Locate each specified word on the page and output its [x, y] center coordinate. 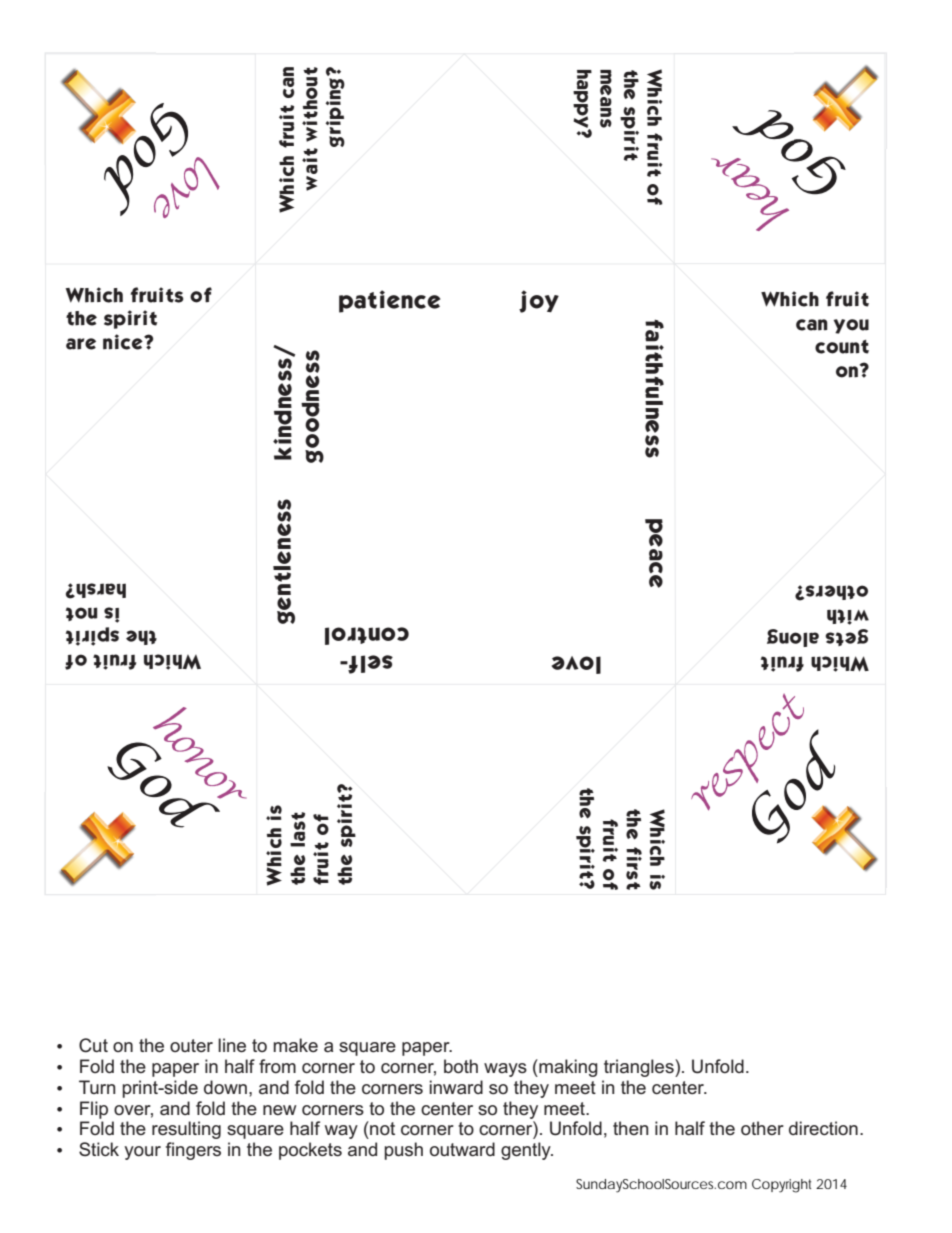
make [295, 1045]
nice [124, 342]
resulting [186, 1130]
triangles [640, 1068]
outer [191, 1045]
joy [539, 301]
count [842, 347]
